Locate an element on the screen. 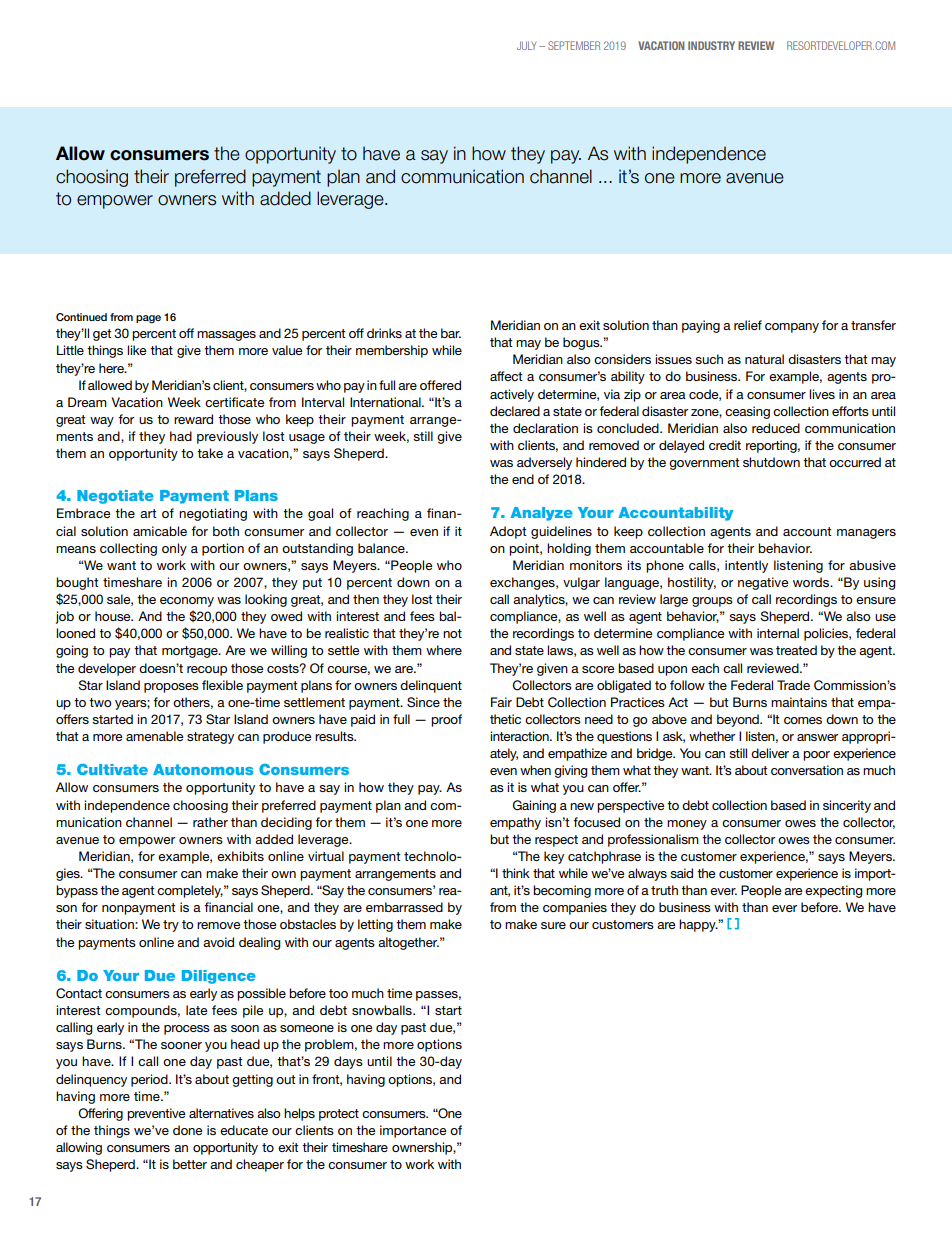 The width and height of the screenshot is (952, 1233). Autonomous is located at coordinates (203, 769).
